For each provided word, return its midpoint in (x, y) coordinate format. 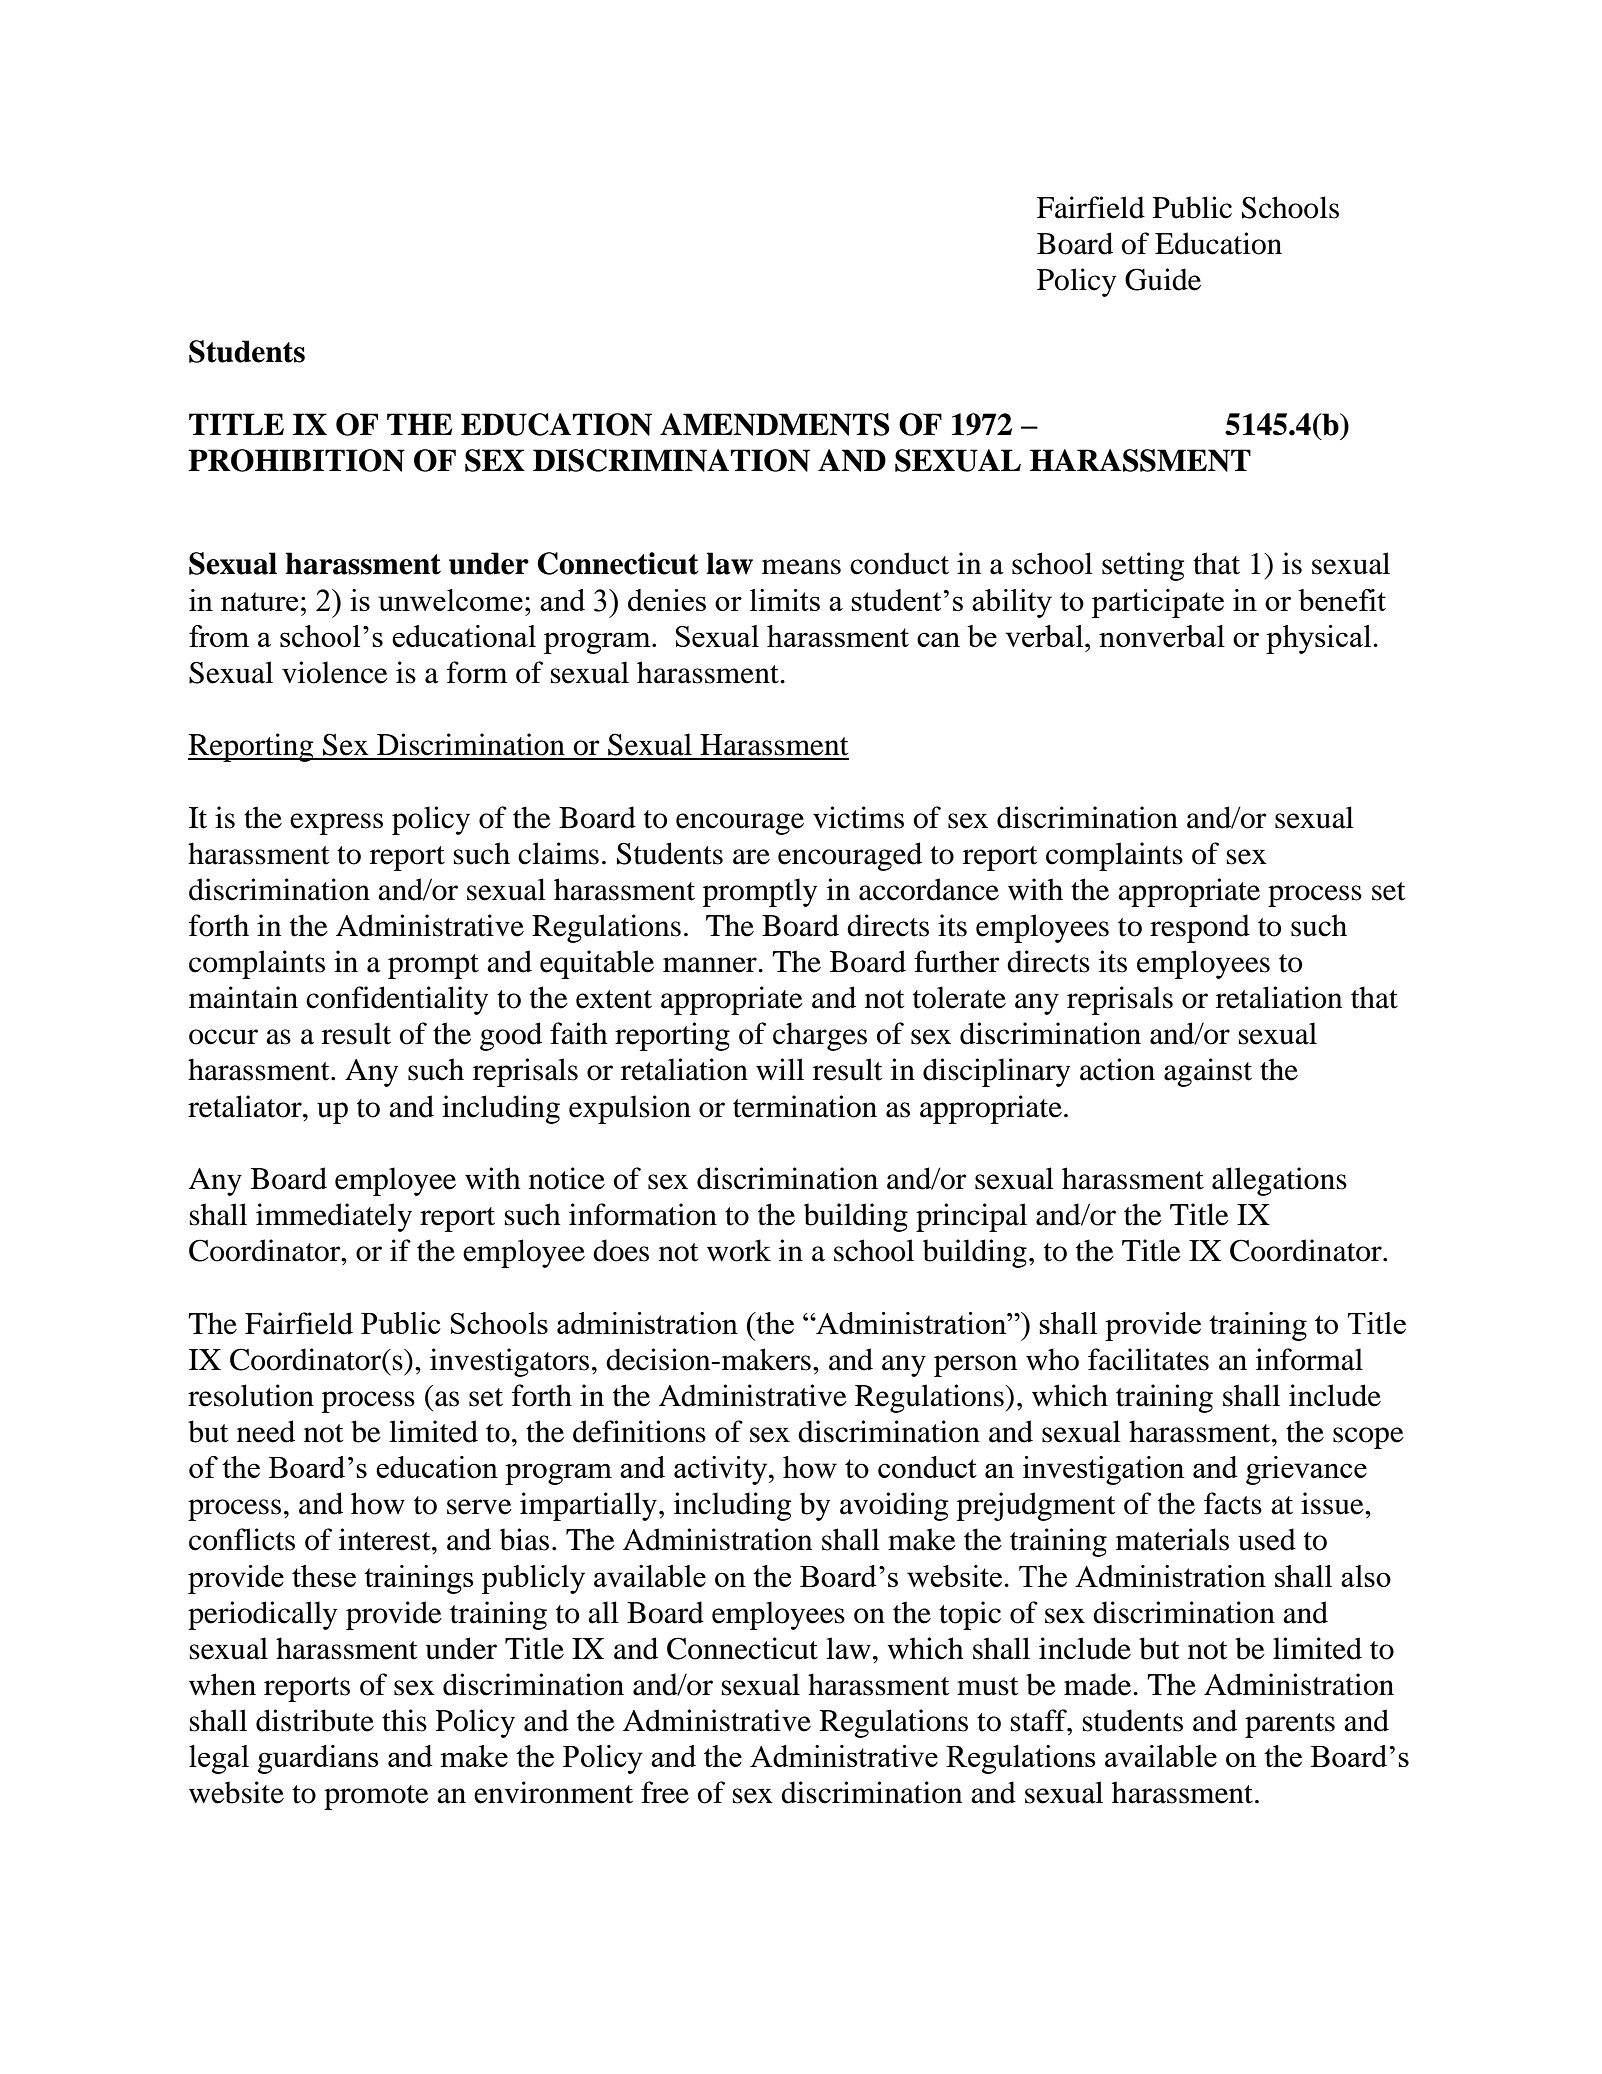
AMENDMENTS (774, 424)
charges (820, 1036)
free (665, 1792)
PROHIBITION (296, 460)
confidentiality (397, 1000)
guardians (318, 1759)
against (1208, 1072)
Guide (1163, 279)
